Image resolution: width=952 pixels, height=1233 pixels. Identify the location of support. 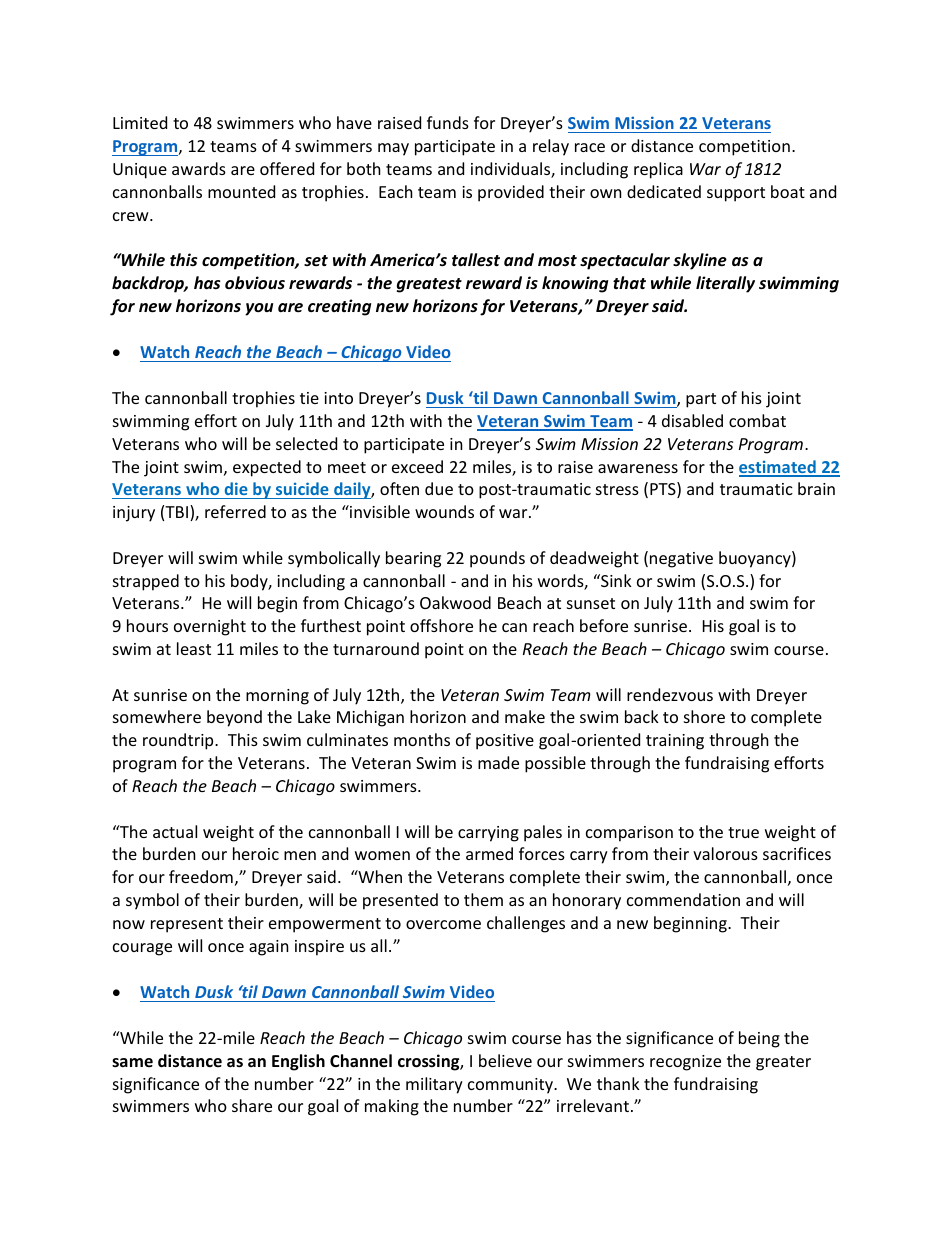
(736, 194).
